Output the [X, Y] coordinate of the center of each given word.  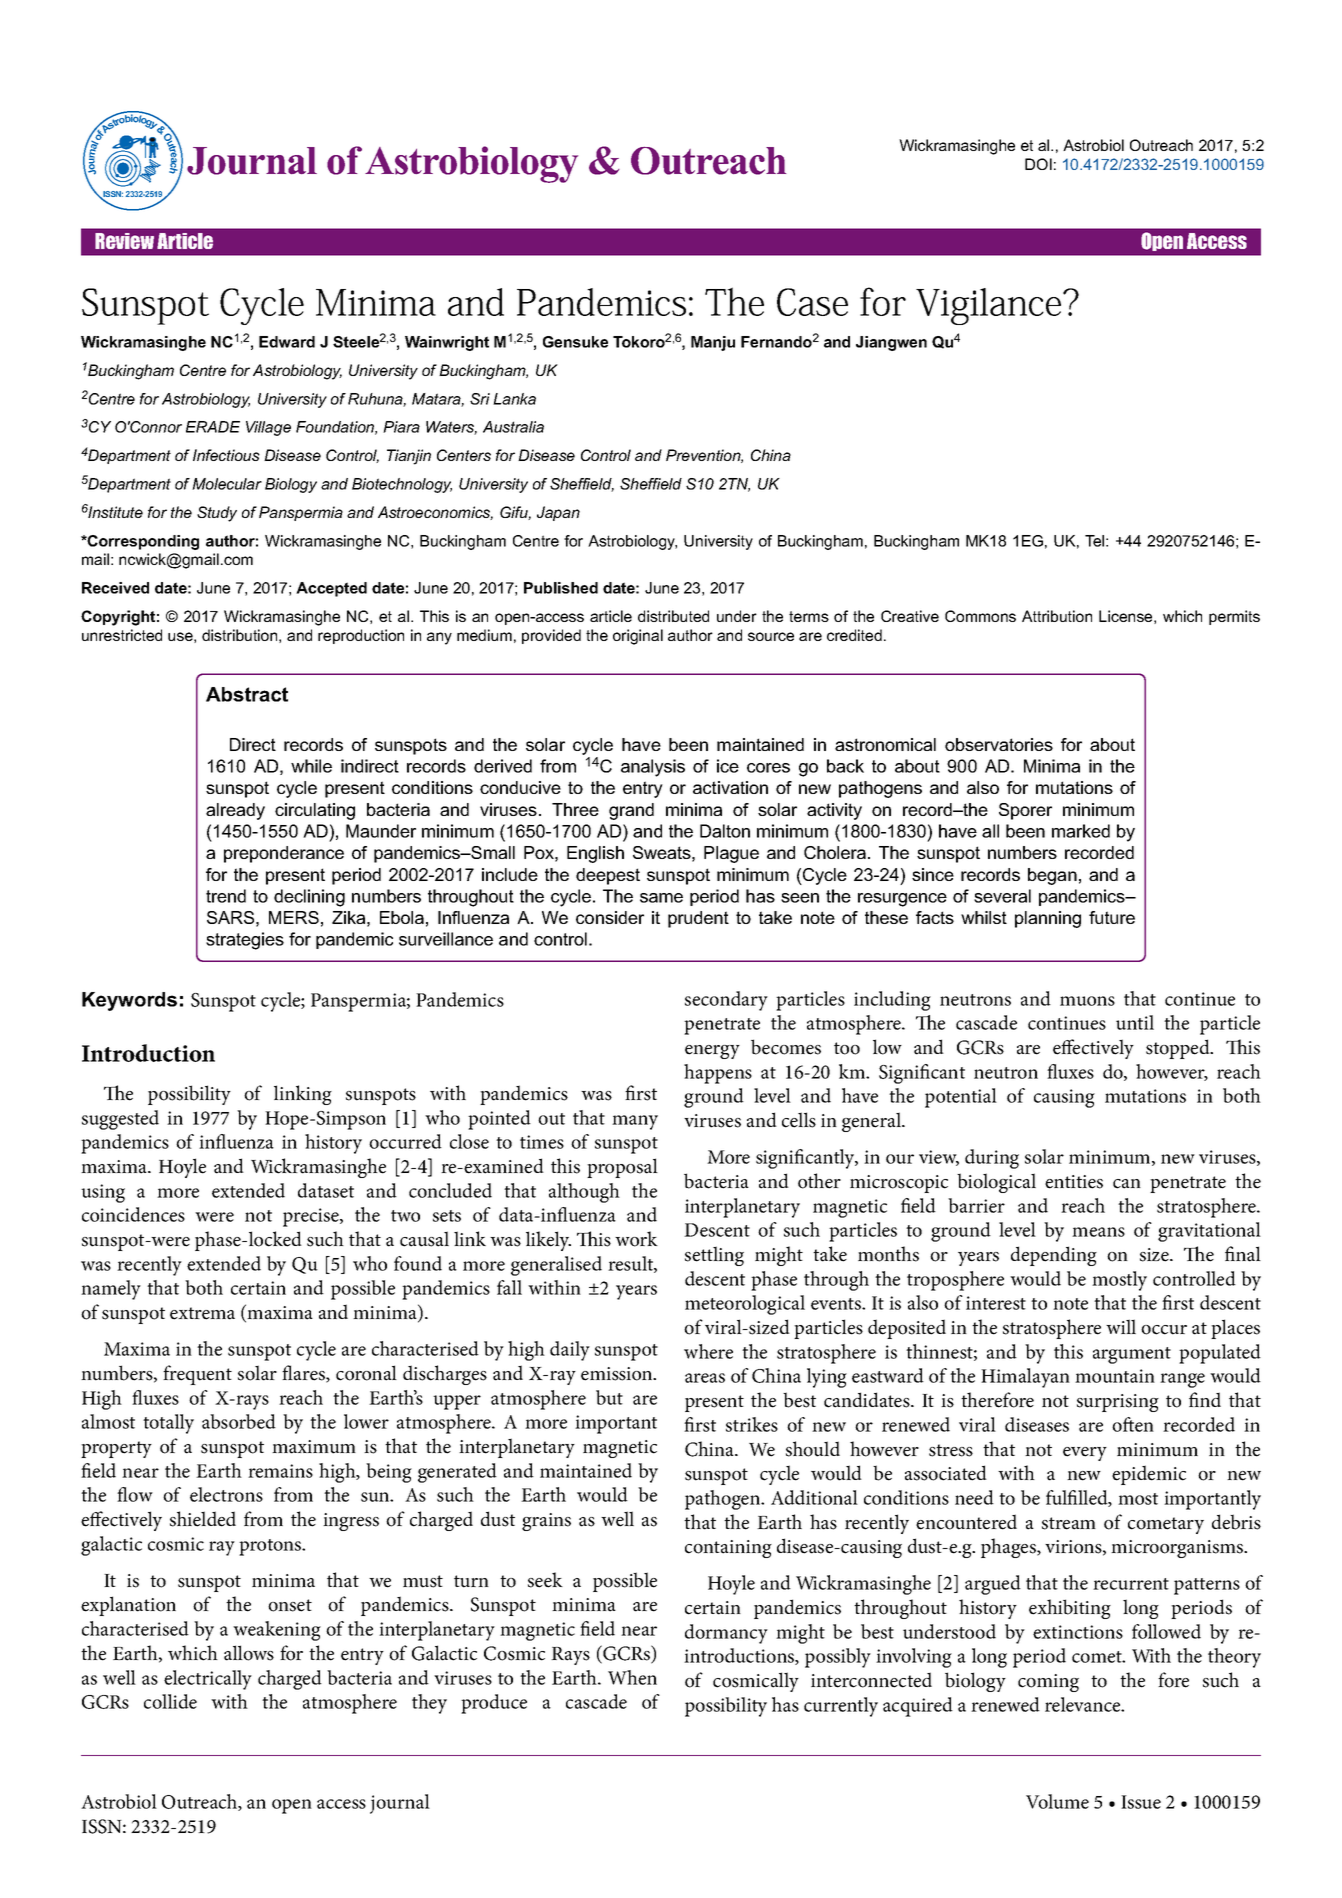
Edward [287, 342]
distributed [673, 616]
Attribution [1057, 616]
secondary [726, 1001]
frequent [197, 1375]
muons [1087, 1001]
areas [705, 1378]
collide [170, 1701]
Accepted [331, 589]
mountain [1115, 1376]
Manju [713, 343]
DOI [1038, 164]
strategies [245, 941]
